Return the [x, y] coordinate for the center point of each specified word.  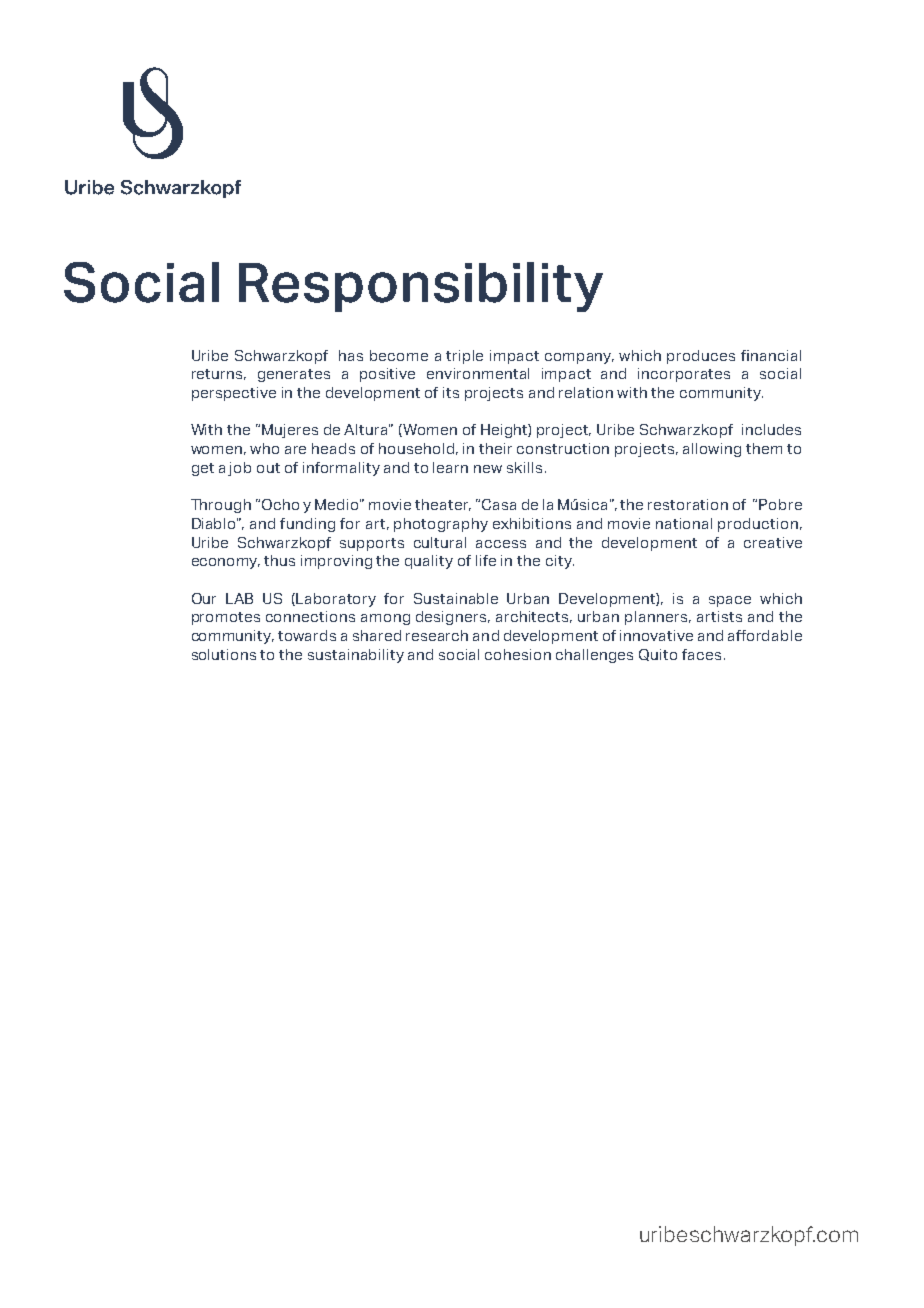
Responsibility [421, 287]
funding [307, 525]
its [451, 392]
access [501, 544]
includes [771, 429]
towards [307, 635]
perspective [234, 394]
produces [701, 357]
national [684, 523]
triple [464, 357]
